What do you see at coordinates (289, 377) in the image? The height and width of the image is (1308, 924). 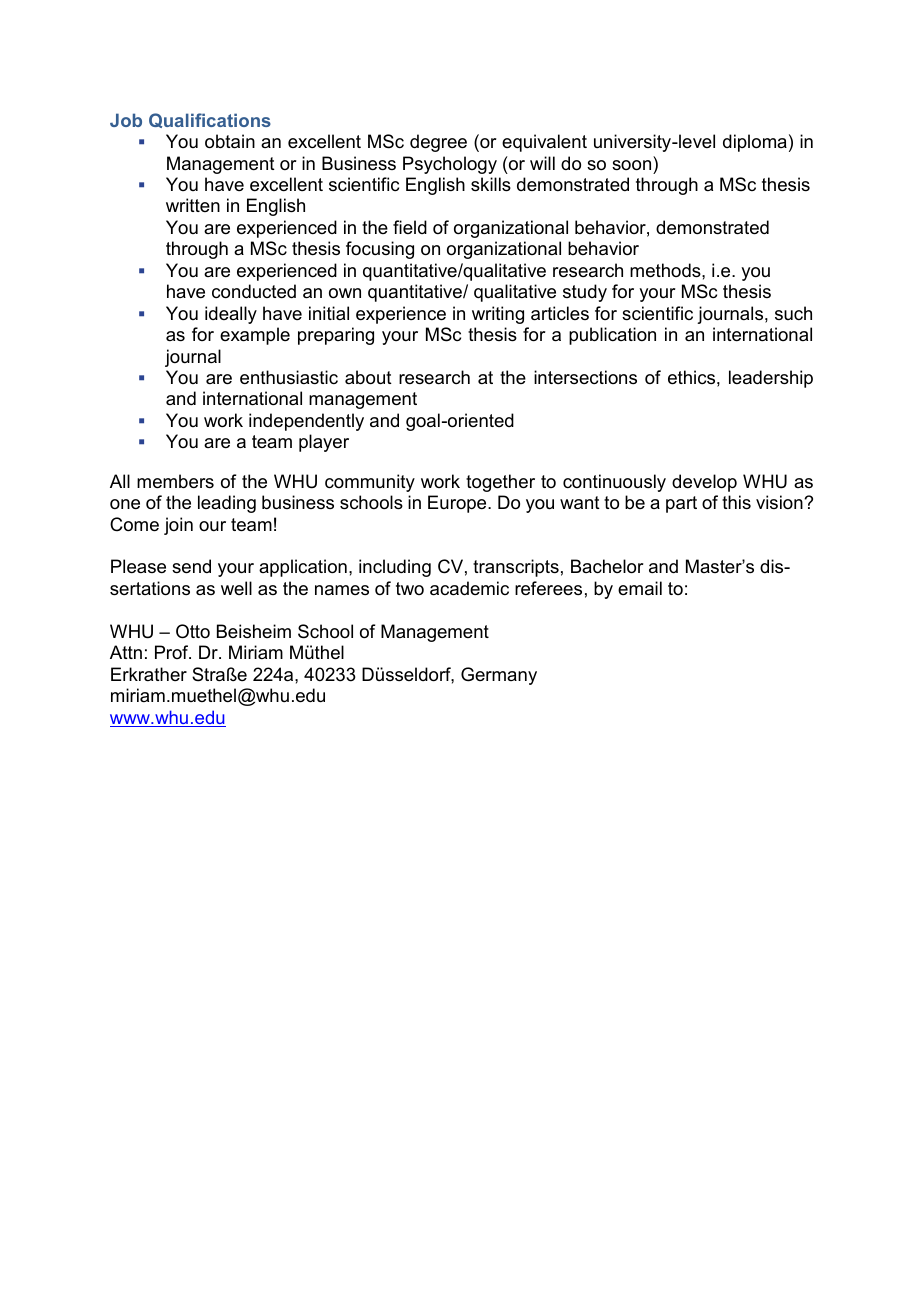 I see `enthusiastic` at bounding box center [289, 377].
